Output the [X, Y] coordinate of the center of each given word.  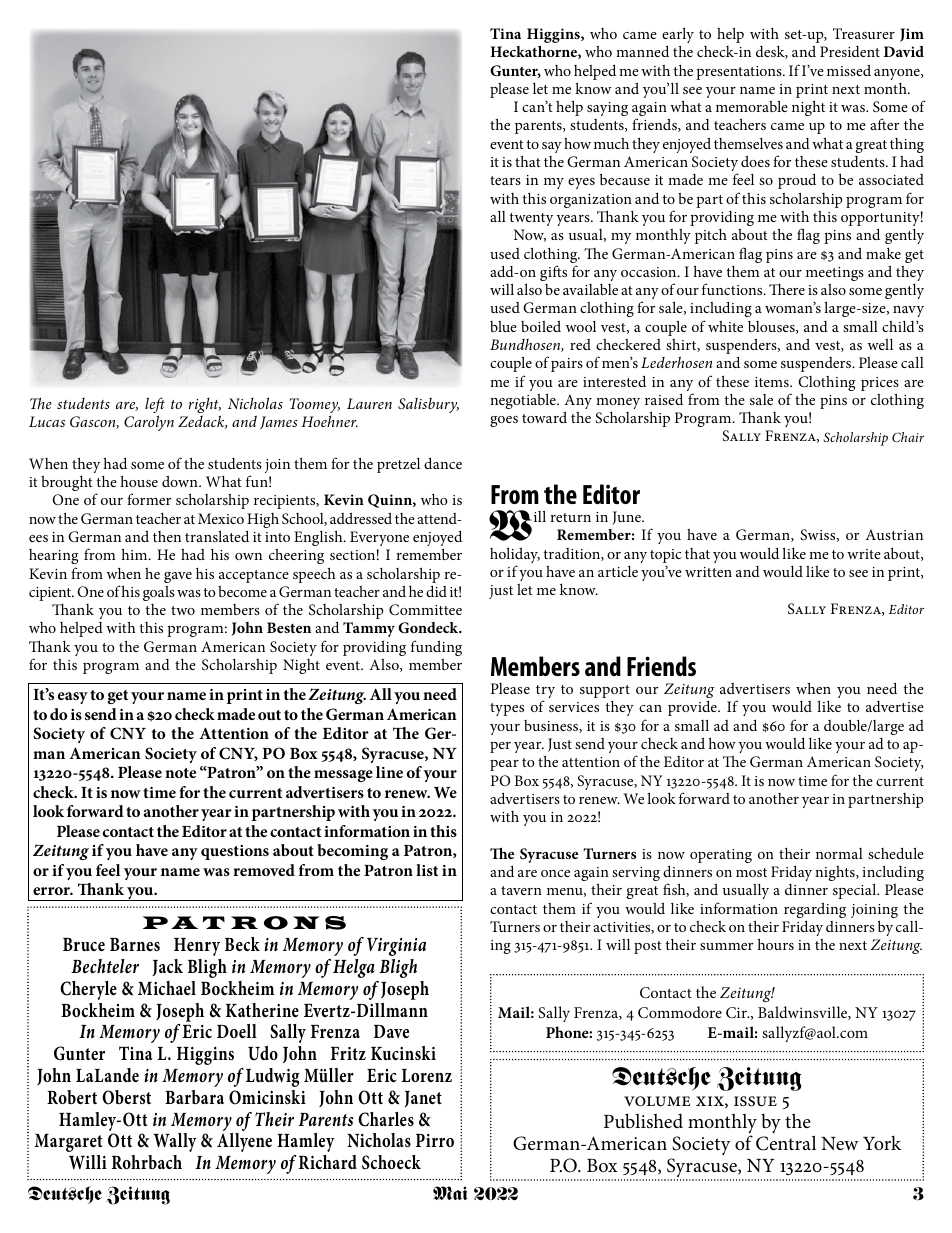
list [427, 870]
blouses [772, 327]
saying [607, 109]
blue [503, 326]
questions [235, 852]
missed [849, 70]
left [155, 406]
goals [159, 593]
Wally [175, 1142]
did [436, 591]
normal [839, 853]
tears [505, 180]
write [864, 554]
